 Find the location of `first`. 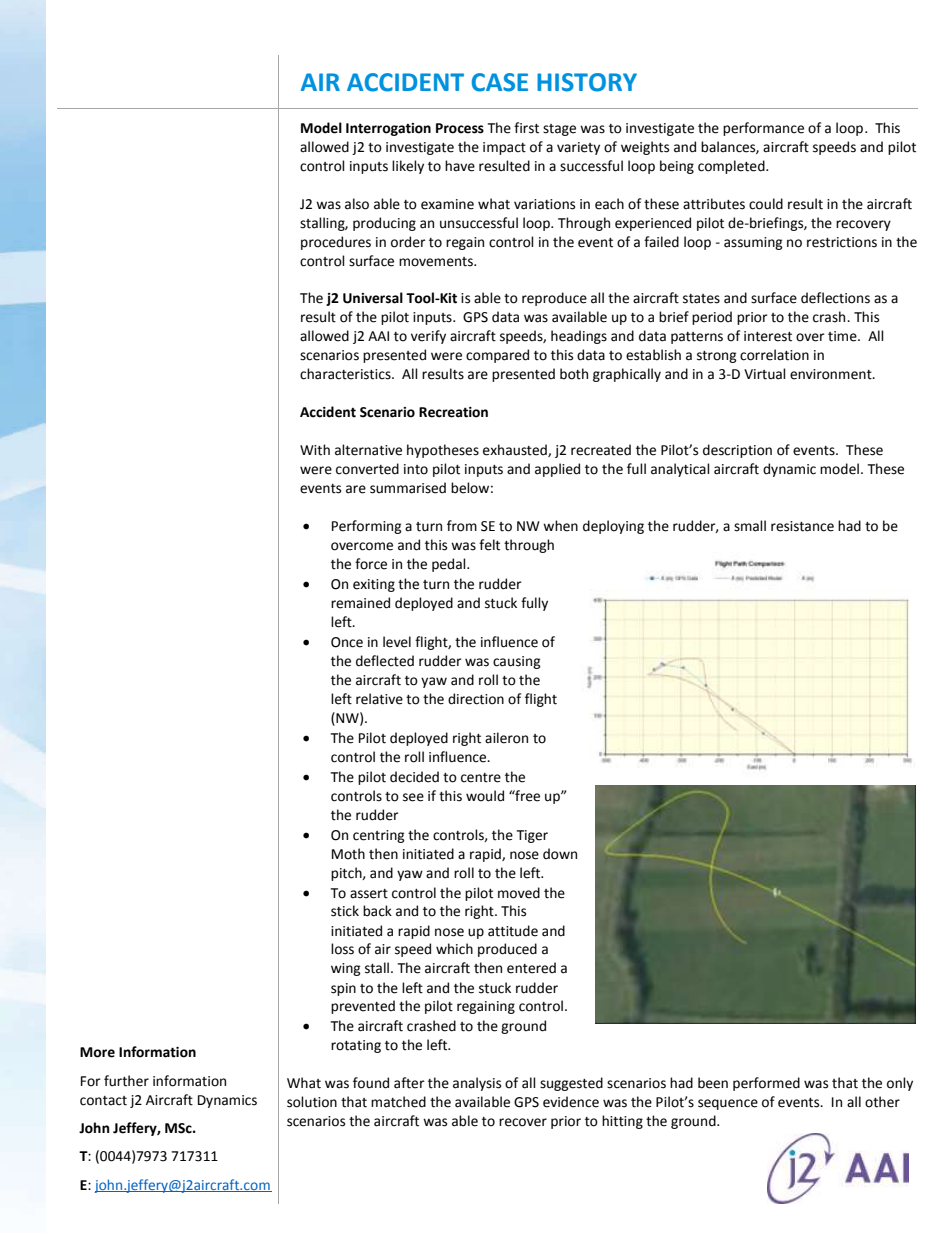

first is located at coordinates (526, 128).
